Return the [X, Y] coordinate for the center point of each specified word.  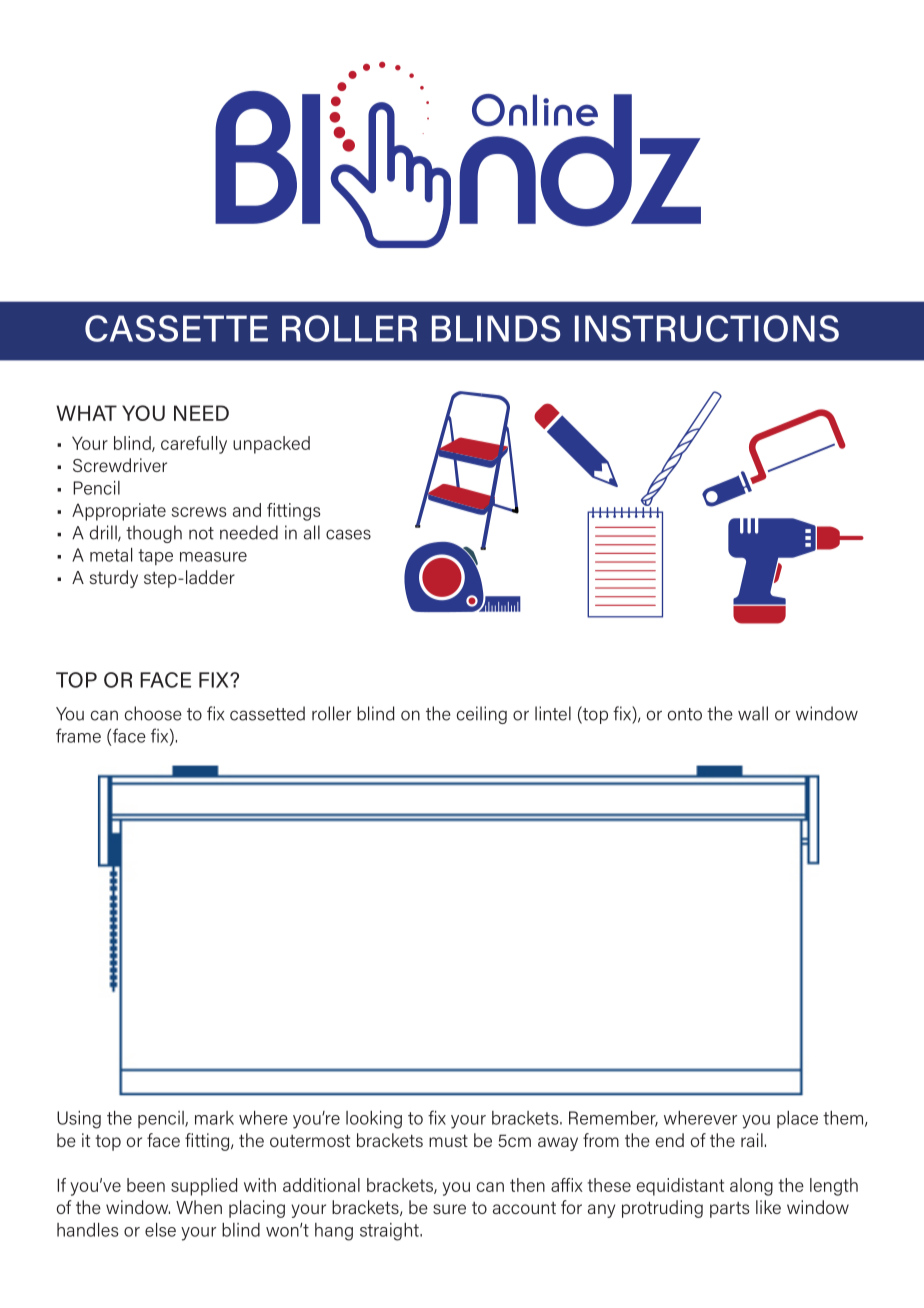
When [199, 1207]
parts [729, 1210]
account [524, 1208]
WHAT [86, 413]
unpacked [271, 445]
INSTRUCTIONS [707, 328]
